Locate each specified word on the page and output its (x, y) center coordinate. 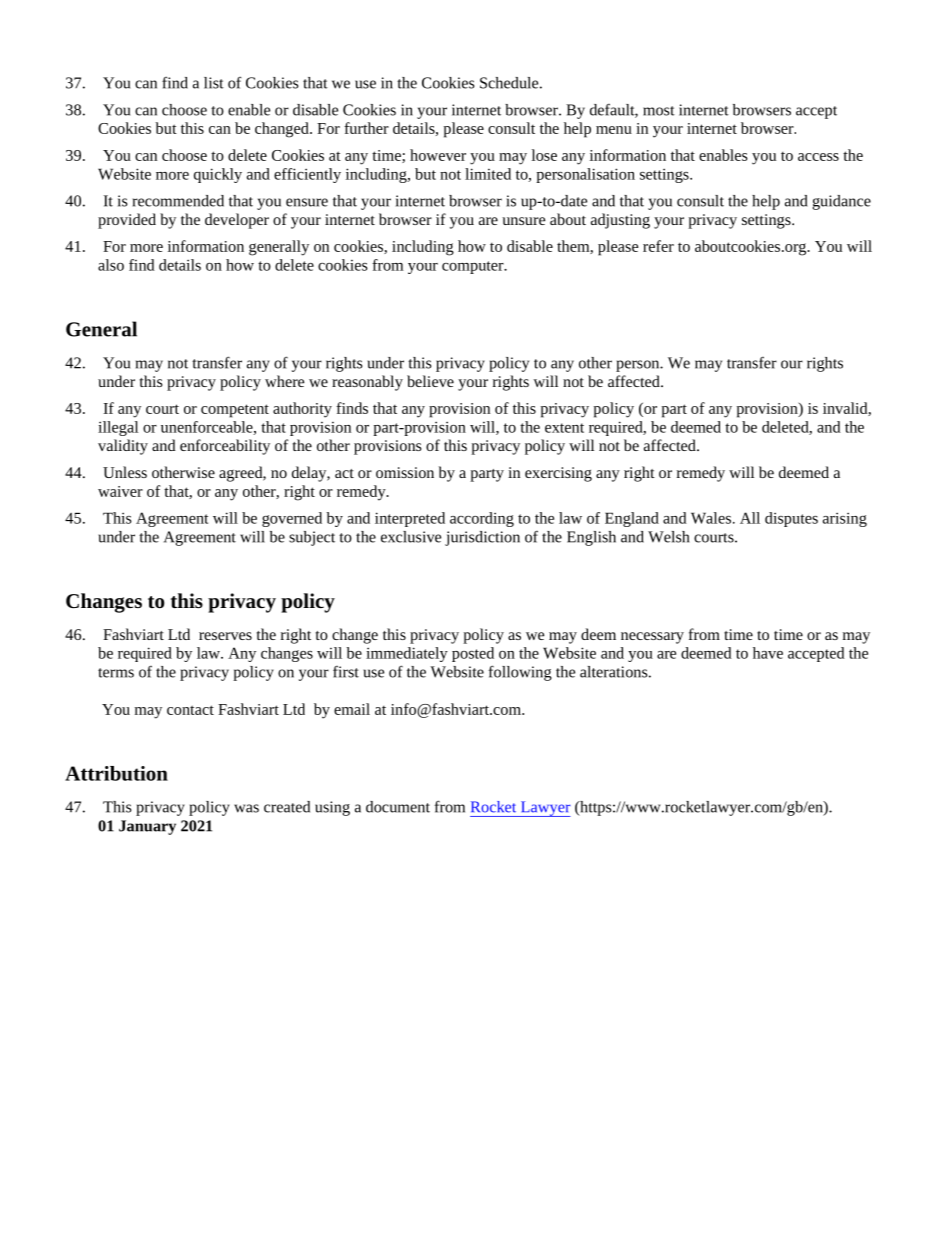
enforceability (225, 447)
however (438, 155)
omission (405, 472)
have (768, 653)
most (659, 111)
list (214, 83)
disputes (791, 519)
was (246, 808)
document (398, 807)
